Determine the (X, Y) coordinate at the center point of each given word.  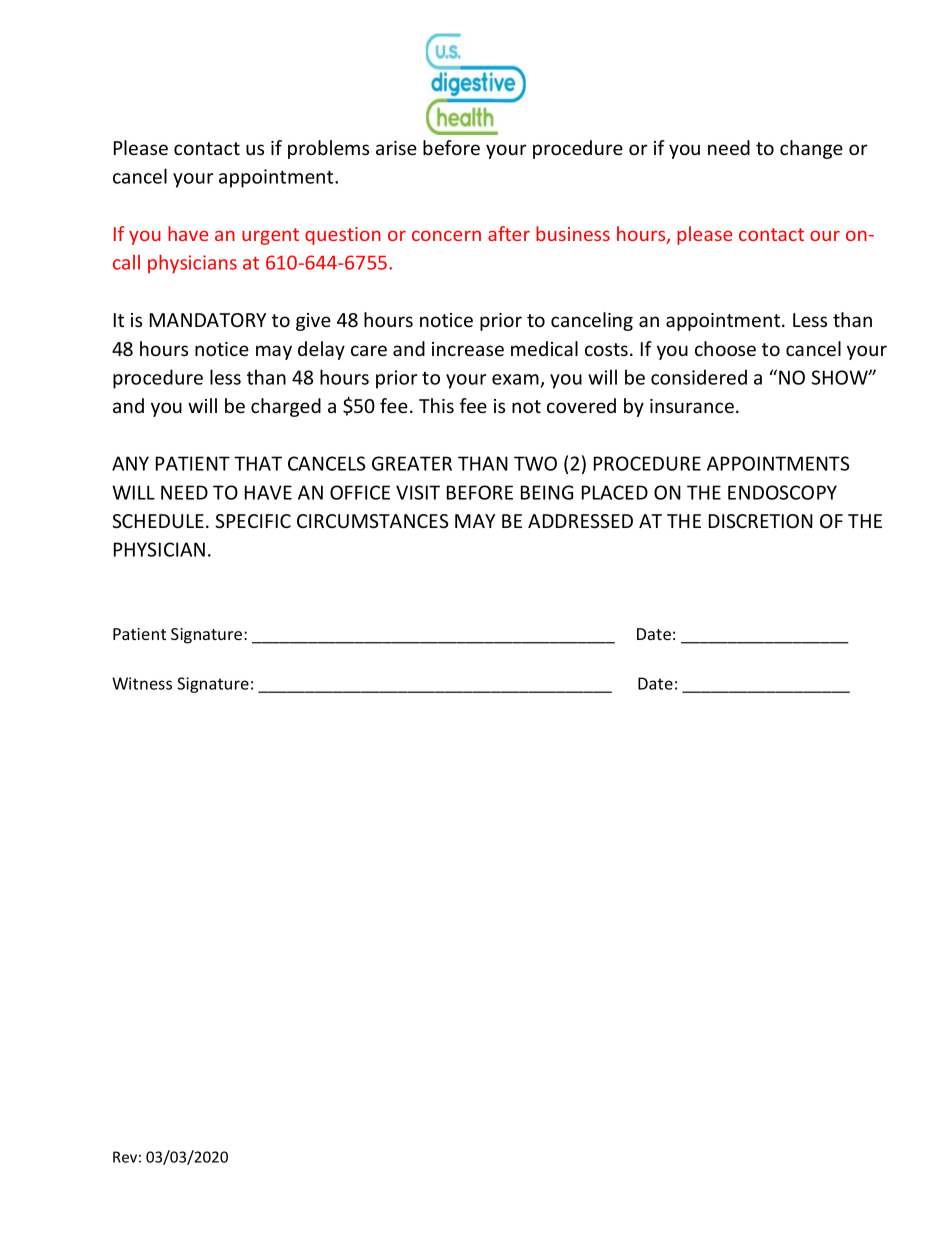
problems (328, 149)
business (573, 233)
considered (699, 377)
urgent (270, 236)
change (811, 149)
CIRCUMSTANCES (372, 521)
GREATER (412, 463)
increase (468, 349)
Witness (142, 683)
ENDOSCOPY (782, 492)
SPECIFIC (253, 521)
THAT (258, 463)
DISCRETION (761, 521)
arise (396, 148)
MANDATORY (208, 320)
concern (446, 235)
